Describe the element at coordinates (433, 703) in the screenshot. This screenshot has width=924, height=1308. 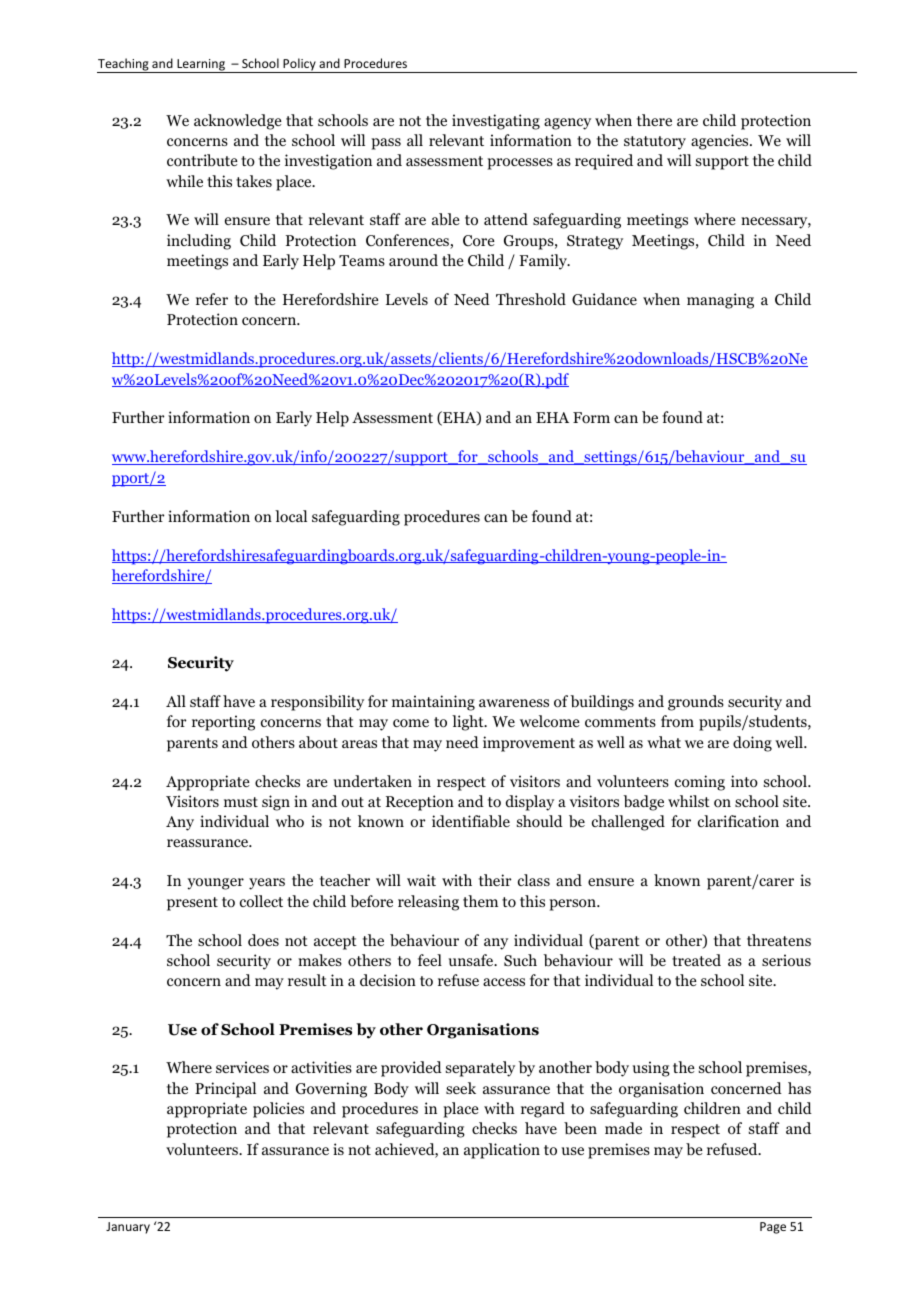
I see `maintaining` at that location.
